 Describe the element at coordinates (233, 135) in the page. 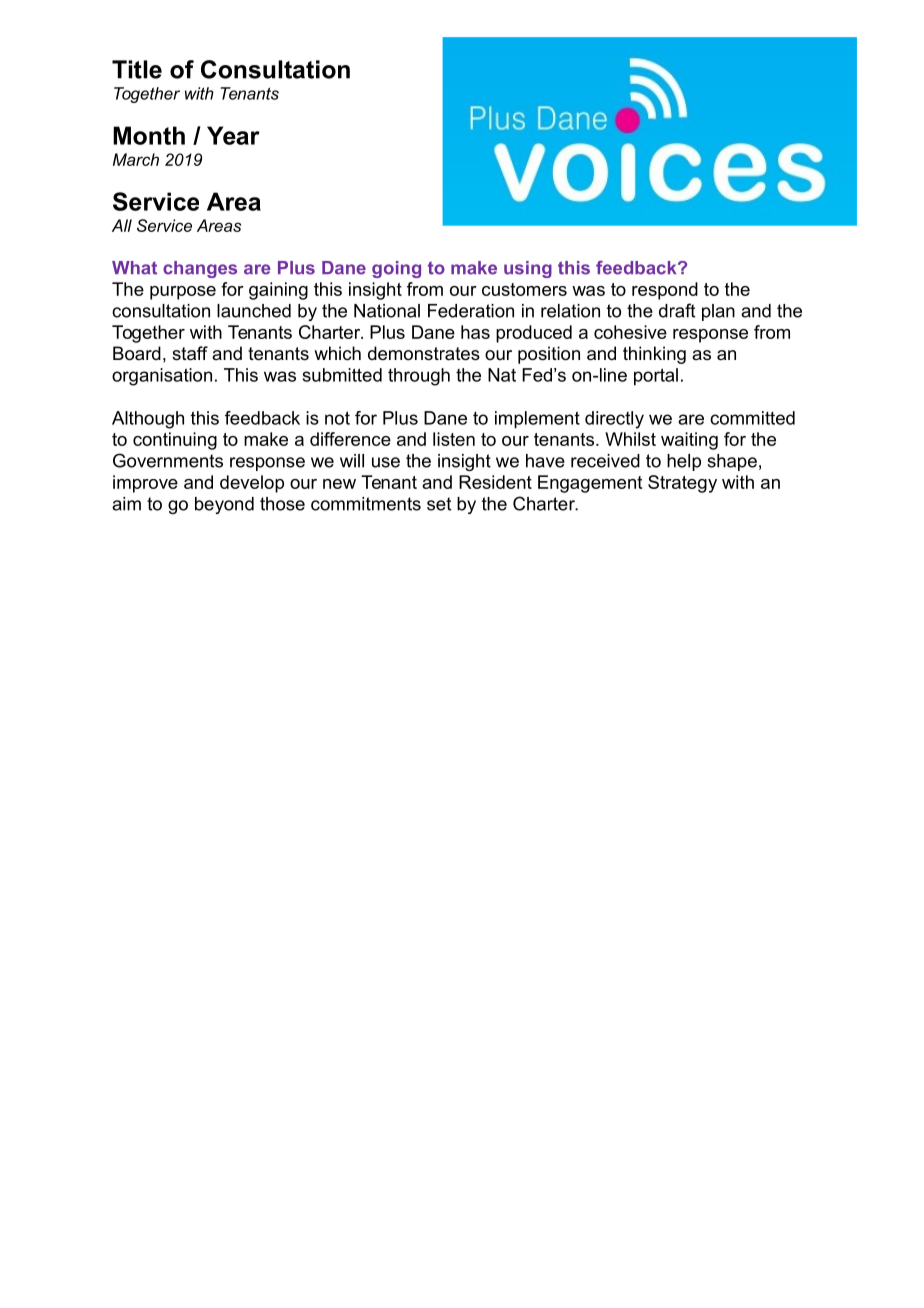

I see `Year` at that location.
